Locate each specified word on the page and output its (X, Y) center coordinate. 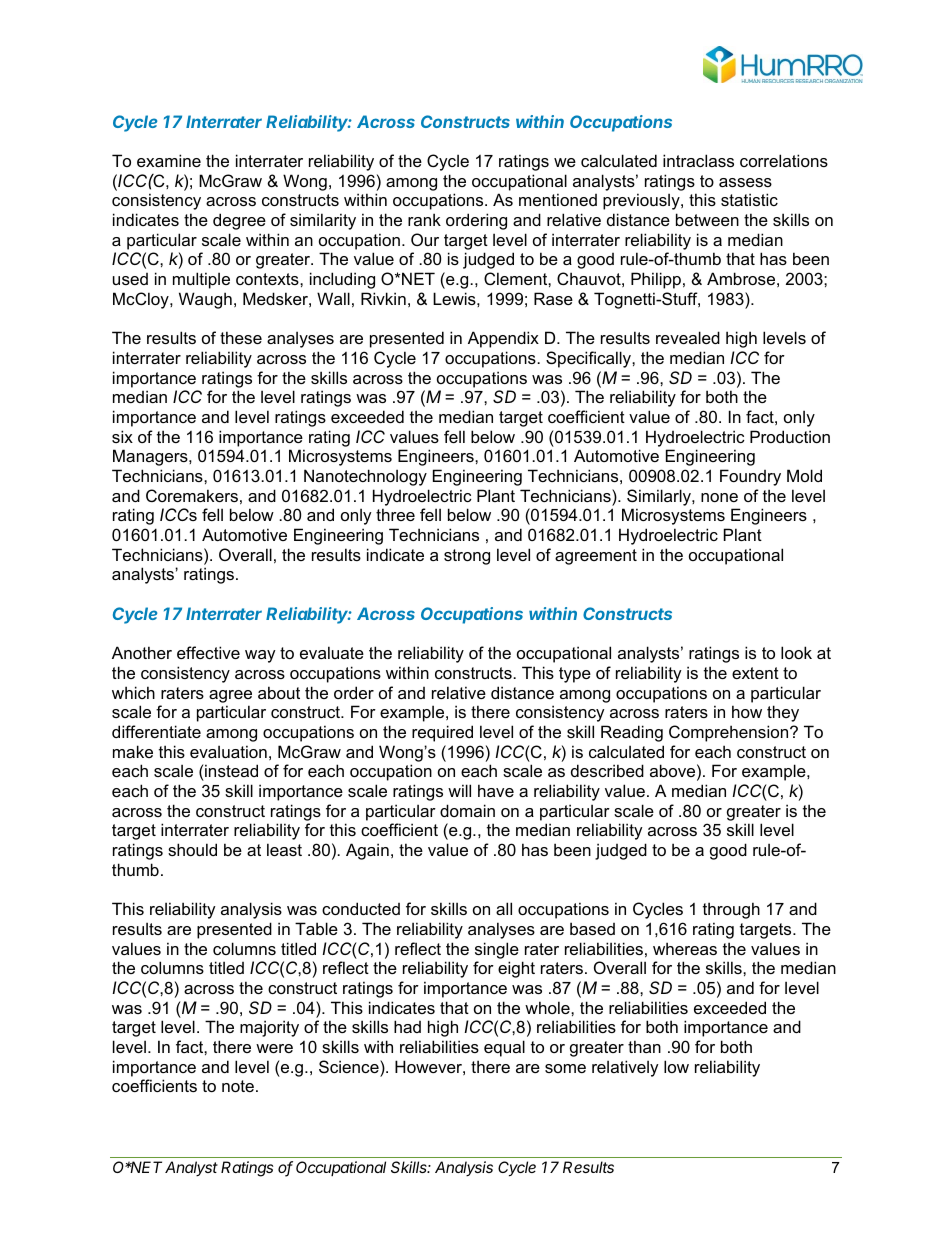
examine (169, 160)
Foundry (750, 477)
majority (269, 1028)
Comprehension (730, 733)
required (442, 733)
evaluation (228, 751)
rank (424, 219)
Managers (151, 457)
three (395, 514)
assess (745, 182)
